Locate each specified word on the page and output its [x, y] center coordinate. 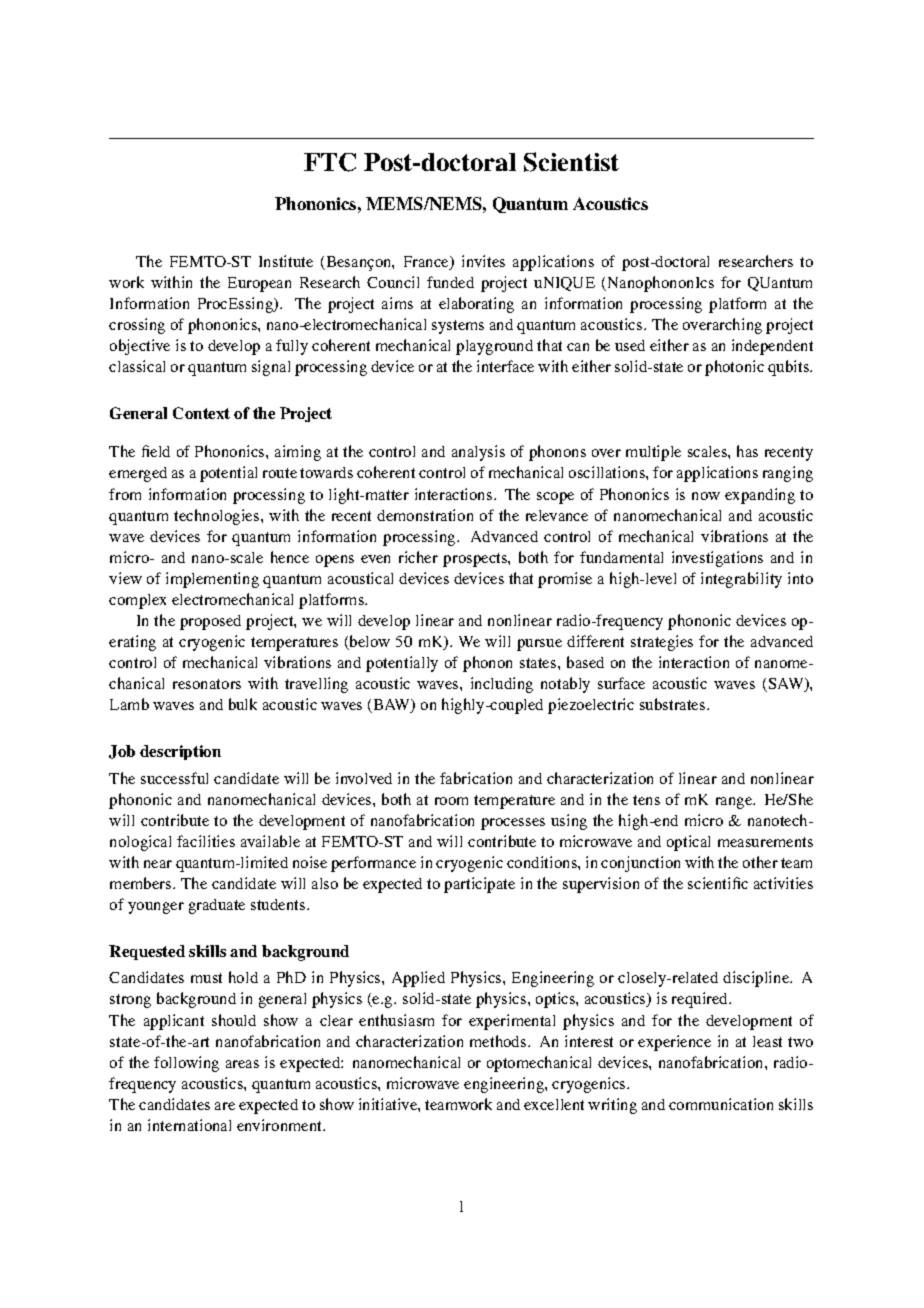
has [747, 451]
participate [479, 885]
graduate [217, 906]
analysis [478, 453]
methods [499, 1041]
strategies [662, 643]
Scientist [571, 162]
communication [721, 1104]
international [189, 1125]
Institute [286, 261]
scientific [718, 883]
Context [201, 413]
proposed [210, 622]
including [502, 685]
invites [483, 261]
